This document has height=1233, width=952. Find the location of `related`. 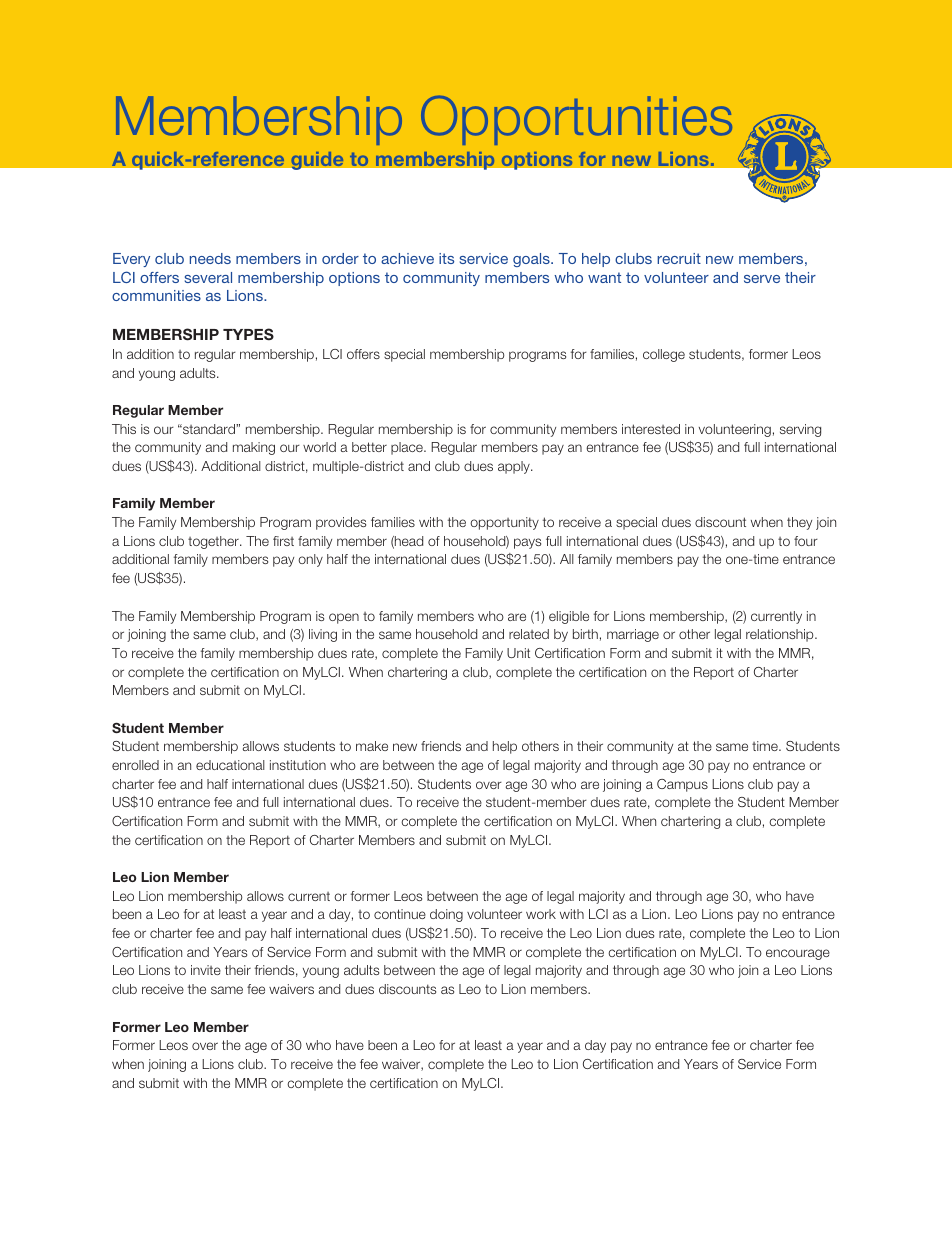

related is located at coordinates (529, 634).
